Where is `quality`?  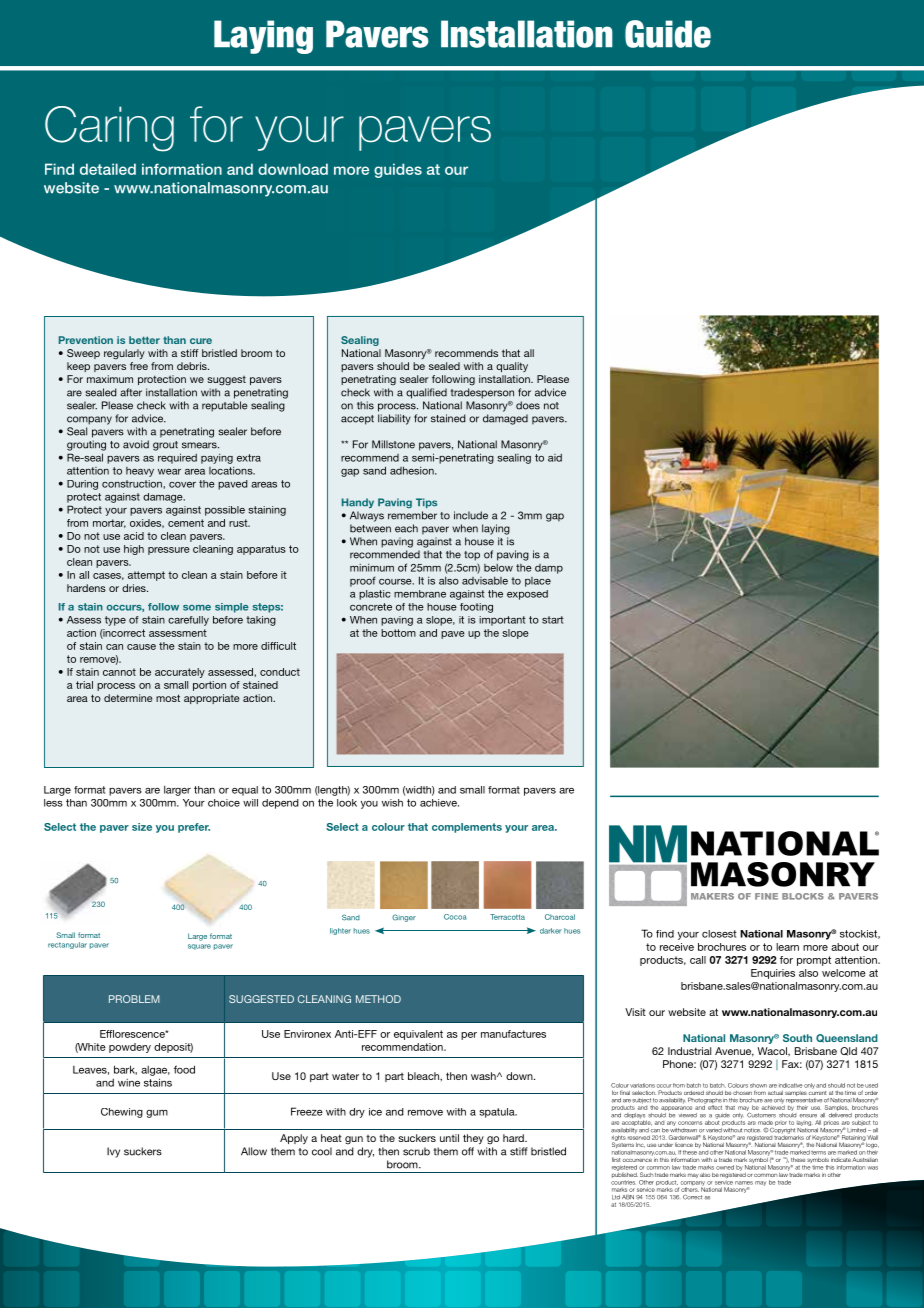
quality is located at coordinates (512, 367).
